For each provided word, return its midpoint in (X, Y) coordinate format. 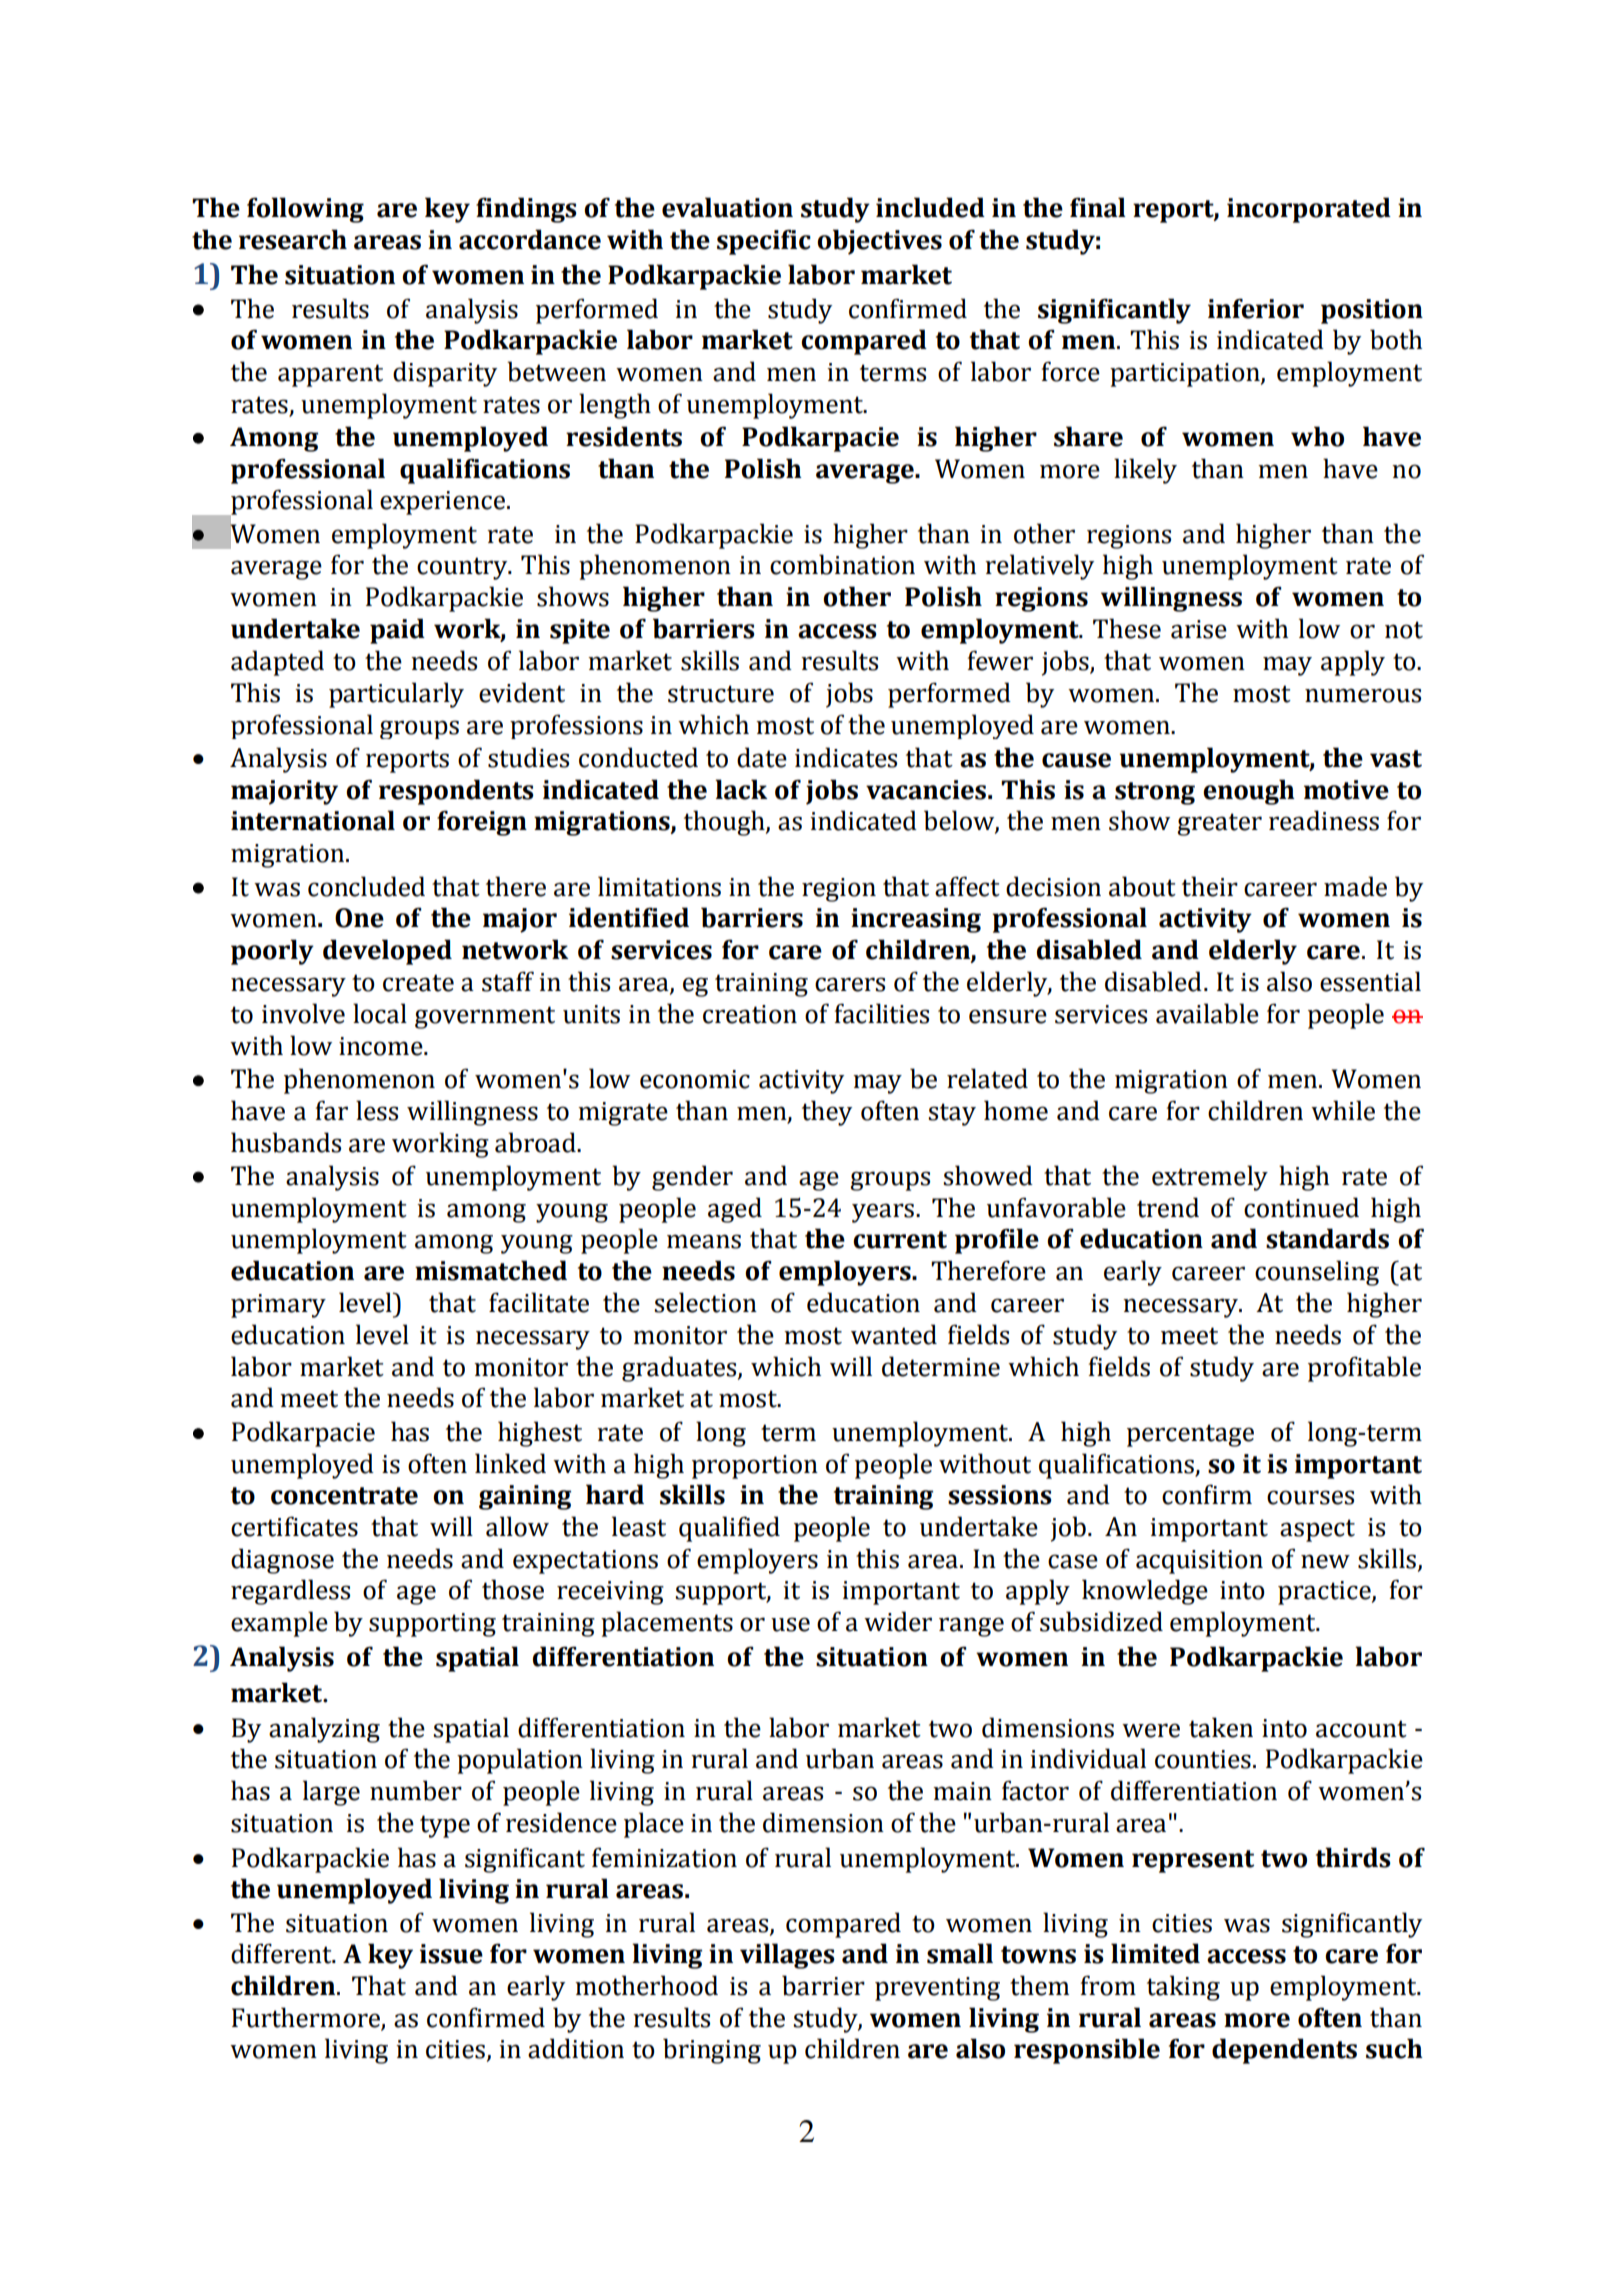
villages (787, 1956)
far (331, 1110)
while (1343, 1110)
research (293, 239)
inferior (1256, 308)
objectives (879, 242)
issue (451, 1954)
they (827, 1113)
